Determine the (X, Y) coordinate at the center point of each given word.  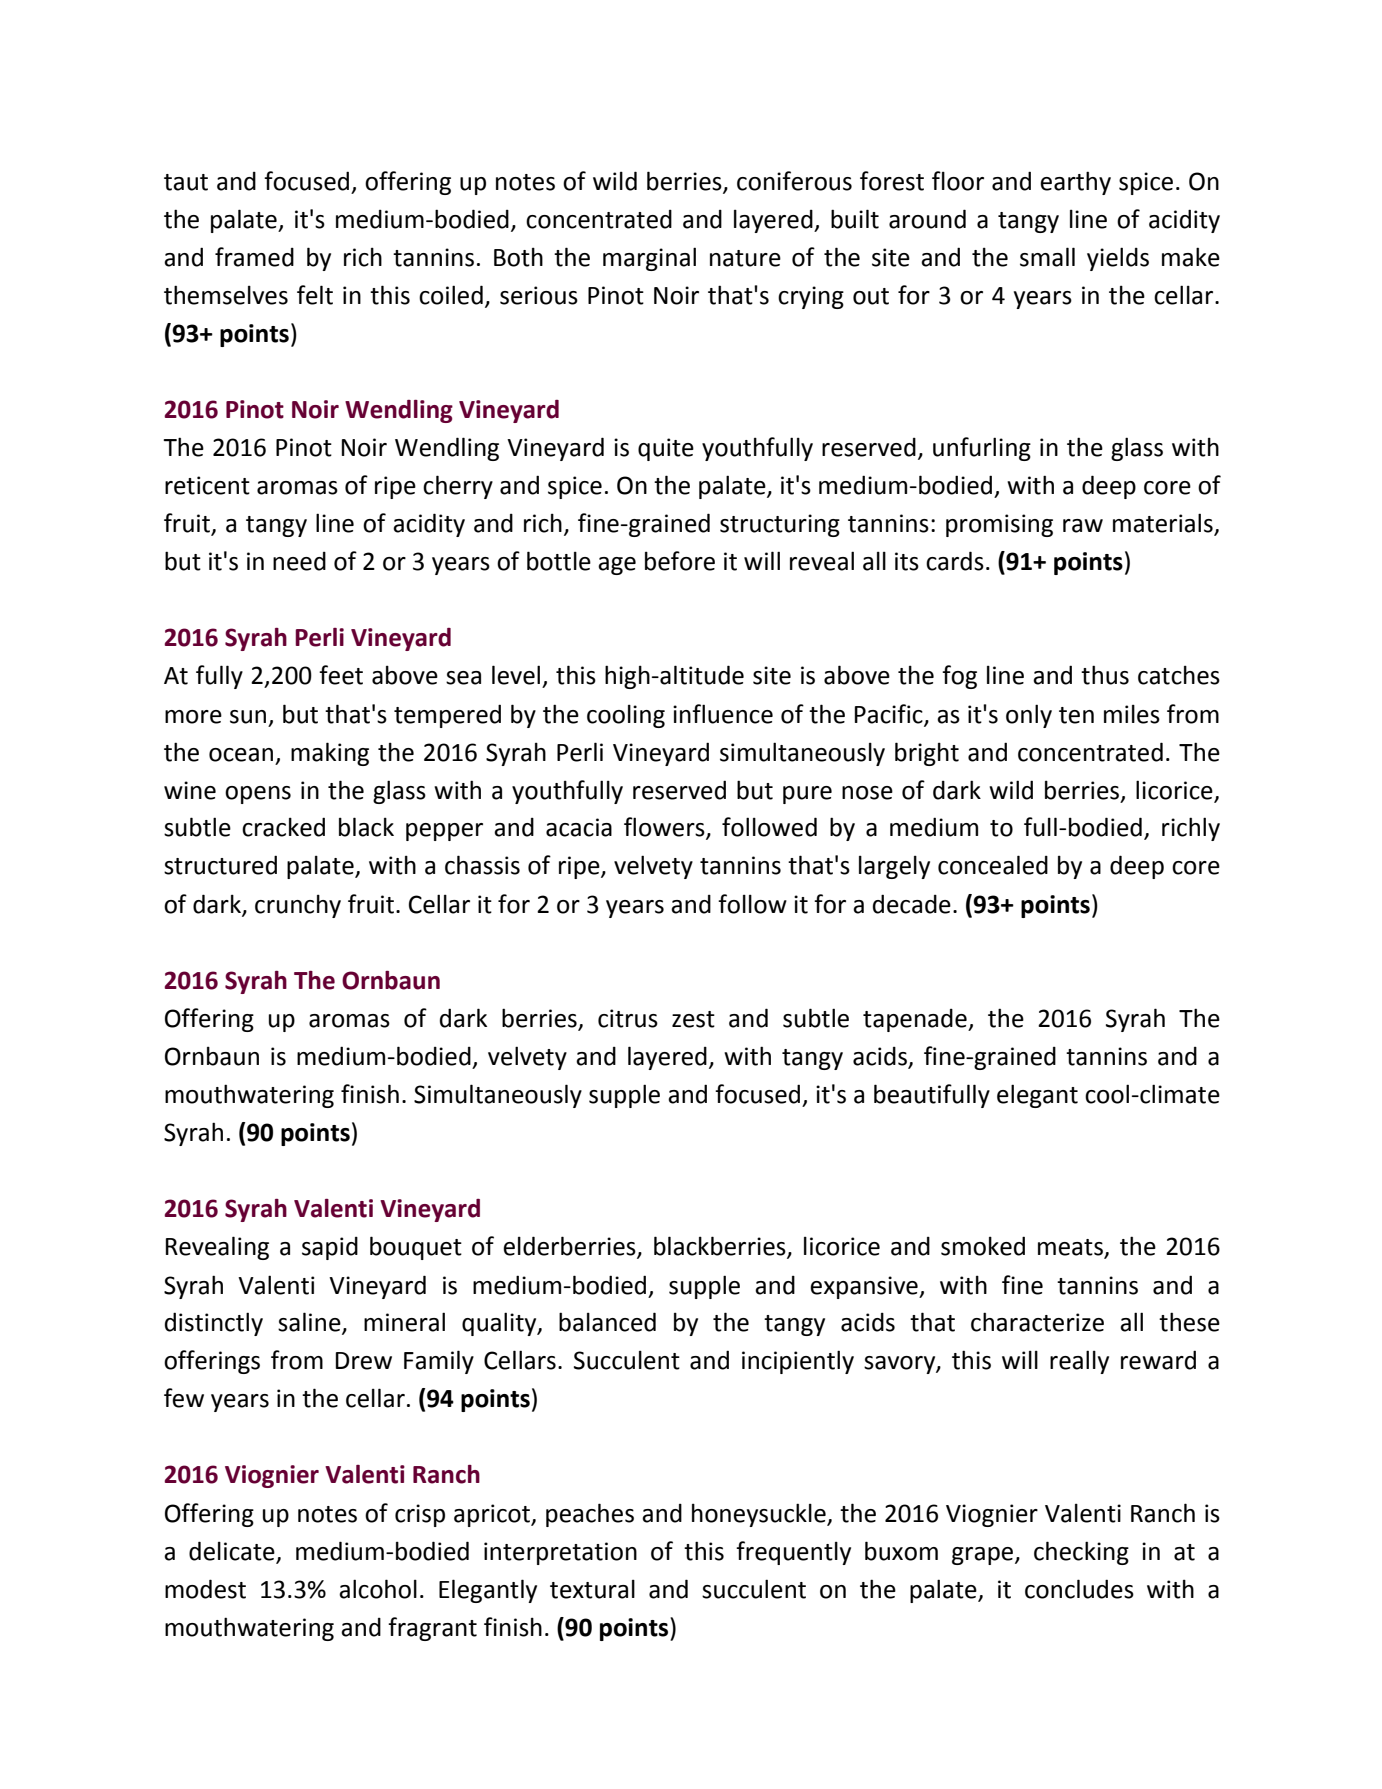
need (299, 561)
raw (1083, 526)
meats (1071, 1248)
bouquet (416, 1248)
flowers (665, 828)
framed (254, 257)
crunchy (298, 906)
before (680, 561)
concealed (993, 865)
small (1047, 257)
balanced (607, 1322)
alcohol (378, 1589)
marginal (649, 259)
